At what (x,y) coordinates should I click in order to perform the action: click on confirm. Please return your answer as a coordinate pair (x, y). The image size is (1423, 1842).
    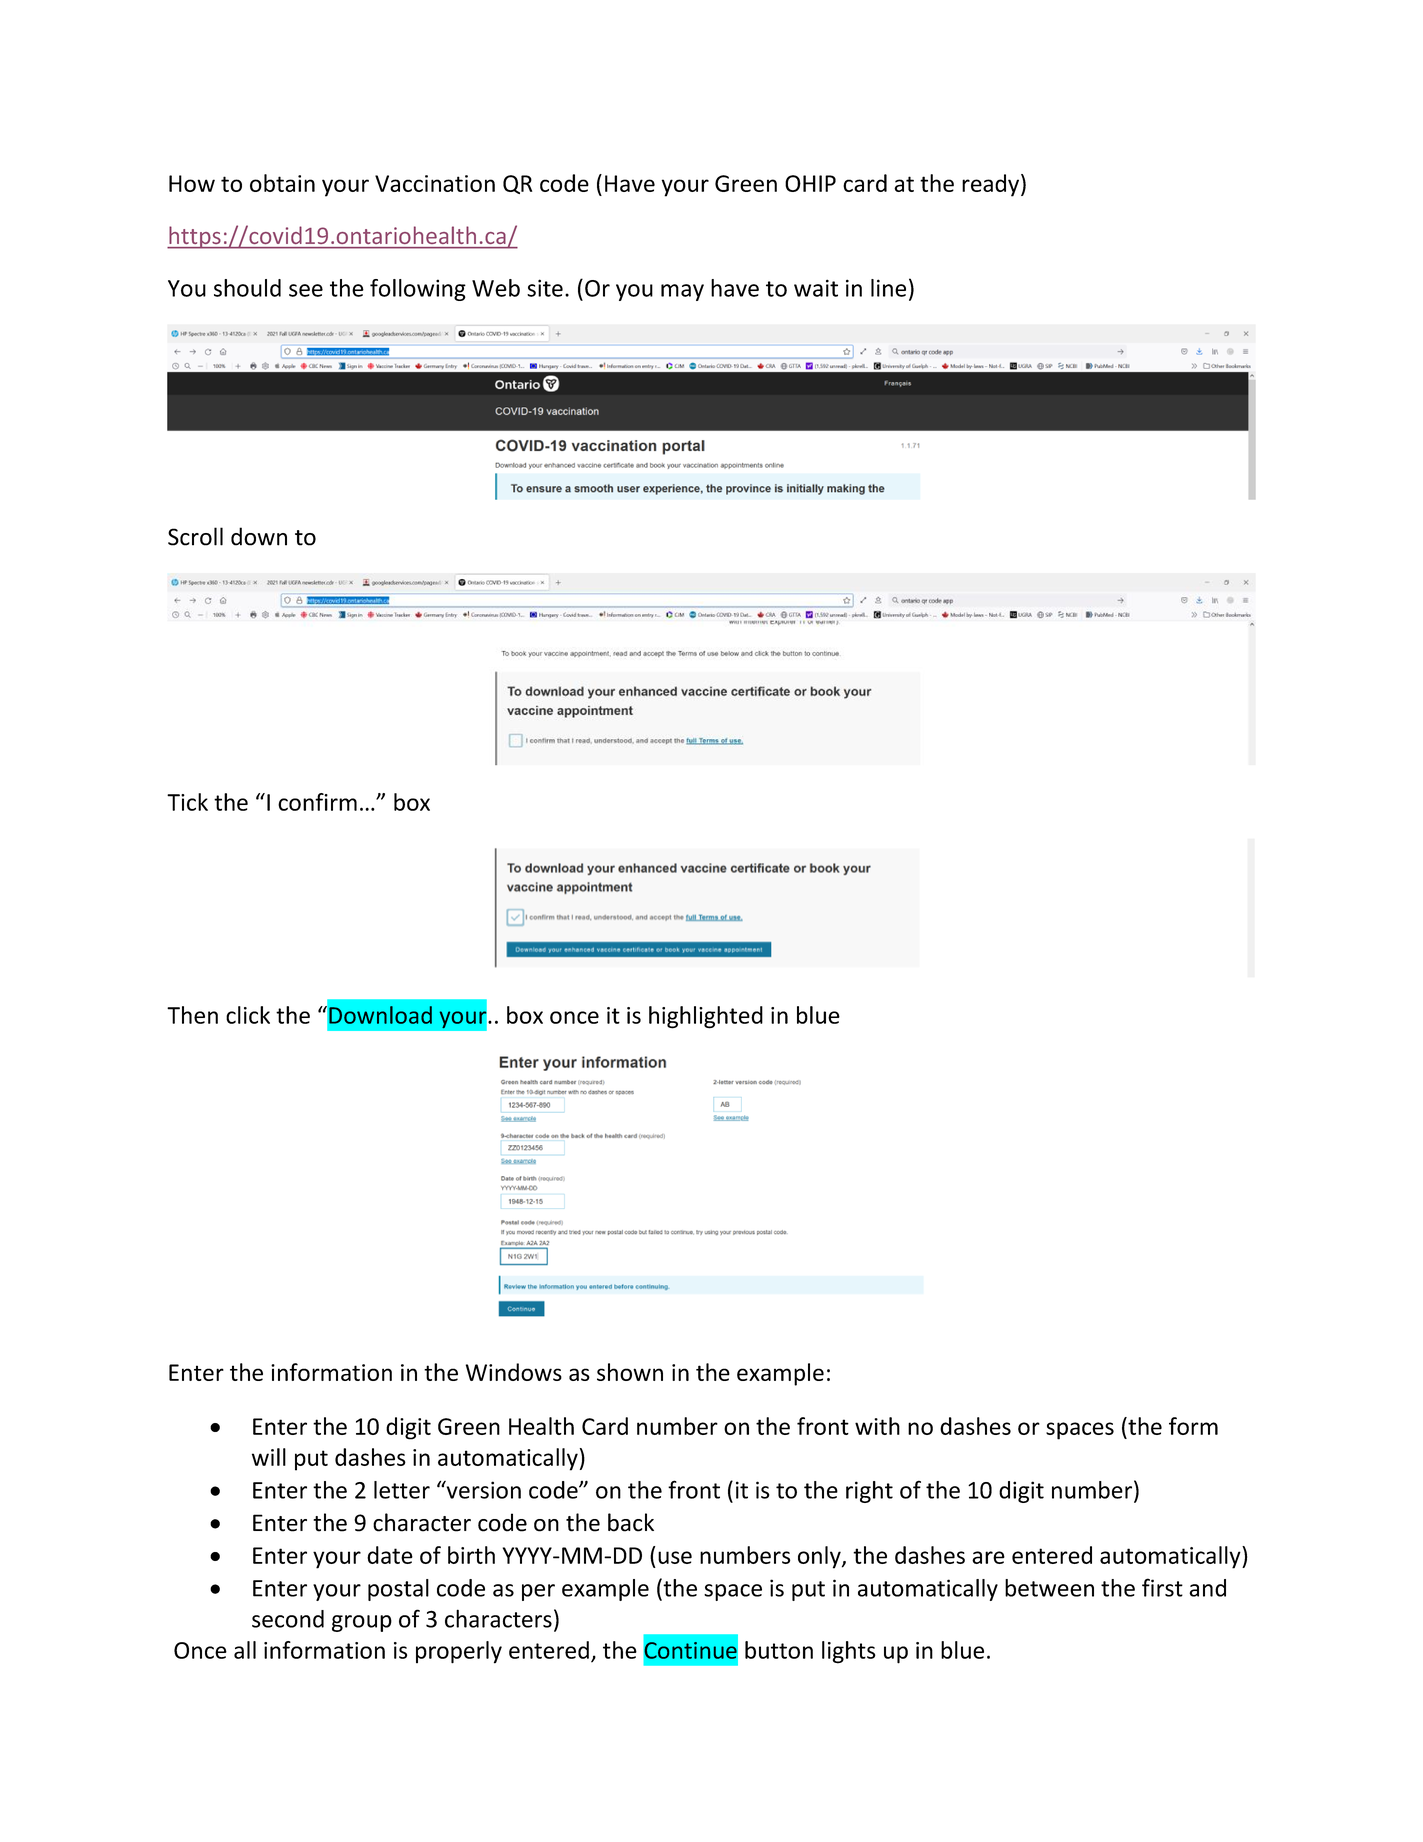
    Looking at the image, I should click on (317, 802).
